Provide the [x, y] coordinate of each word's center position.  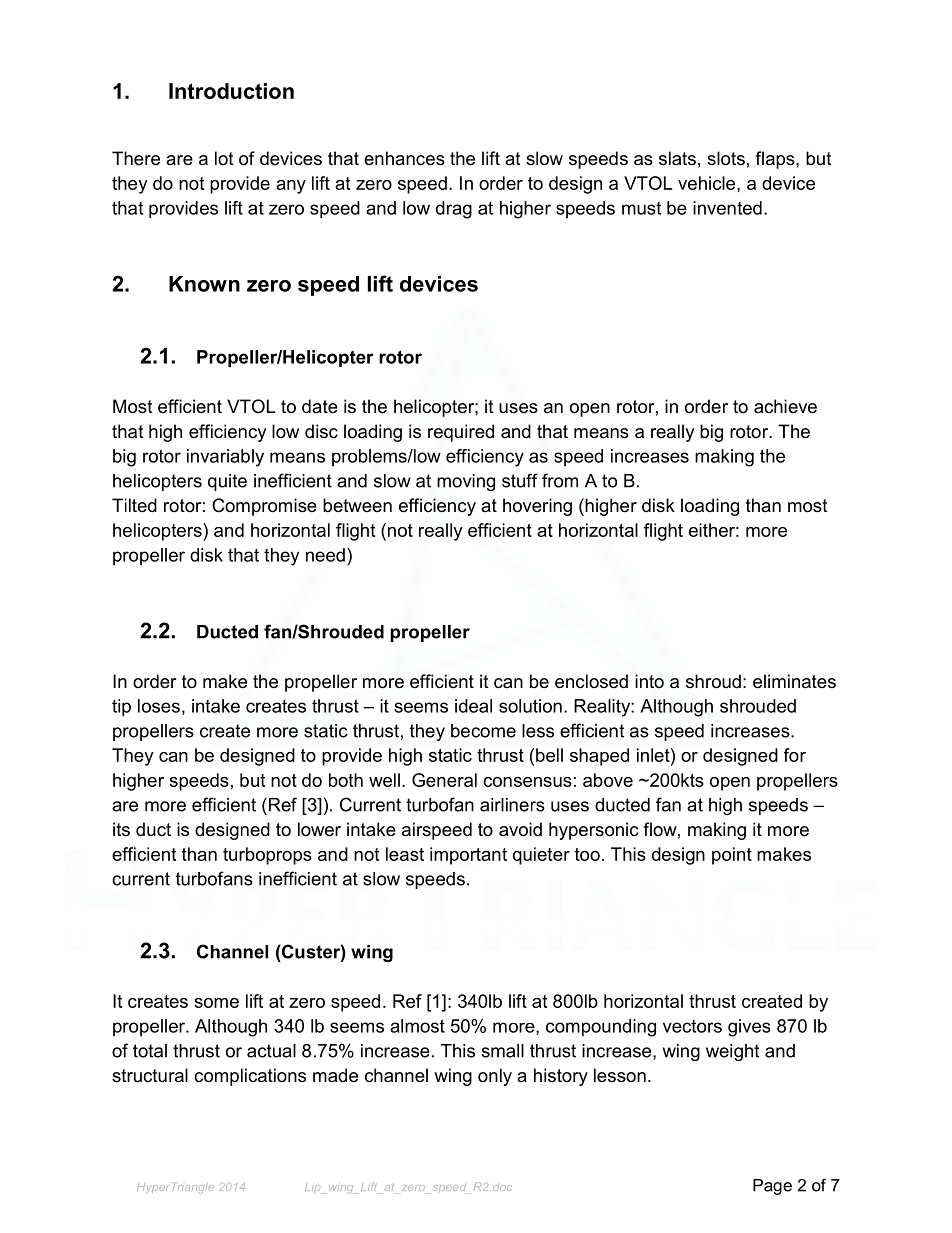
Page [772, 1187]
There [136, 158]
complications [250, 1077]
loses [159, 706]
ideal [473, 706]
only [495, 1077]
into [649, 681]
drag [454, 210]
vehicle [708, 183]
